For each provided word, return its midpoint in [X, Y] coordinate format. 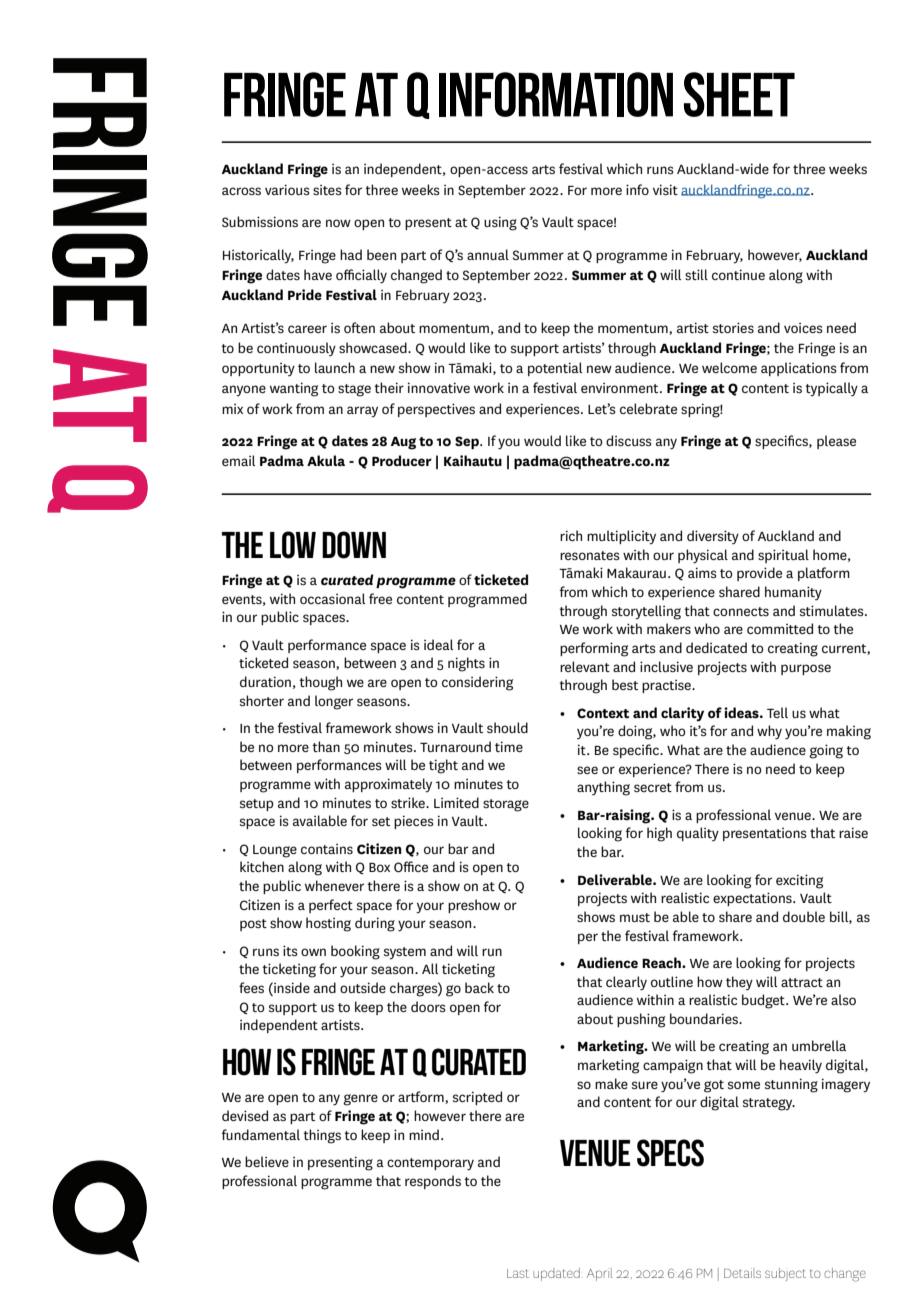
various [287, 189]
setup [257, 805]
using [500, 223]
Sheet [739, 94]
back [479, 987]
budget [764, 1001]
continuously [296, 349]
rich [571, 535]
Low [293, 545]
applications [799, 369]
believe [267, 1161]
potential [555, 369]
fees [251, 987]
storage [506, 805]
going [826, 751]
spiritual [783, 556]
